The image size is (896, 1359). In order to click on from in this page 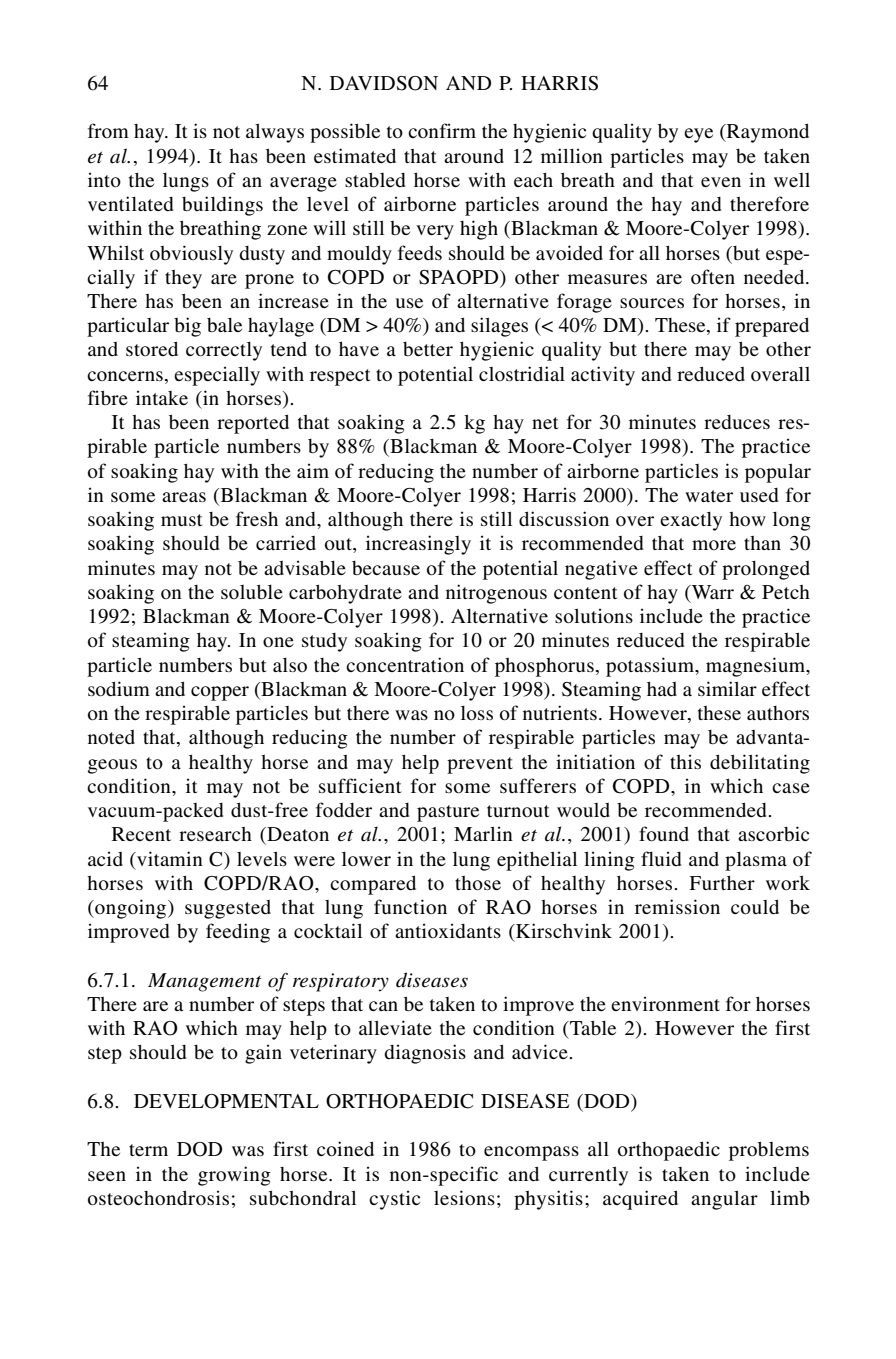, I will do `click(108, 130)`.
